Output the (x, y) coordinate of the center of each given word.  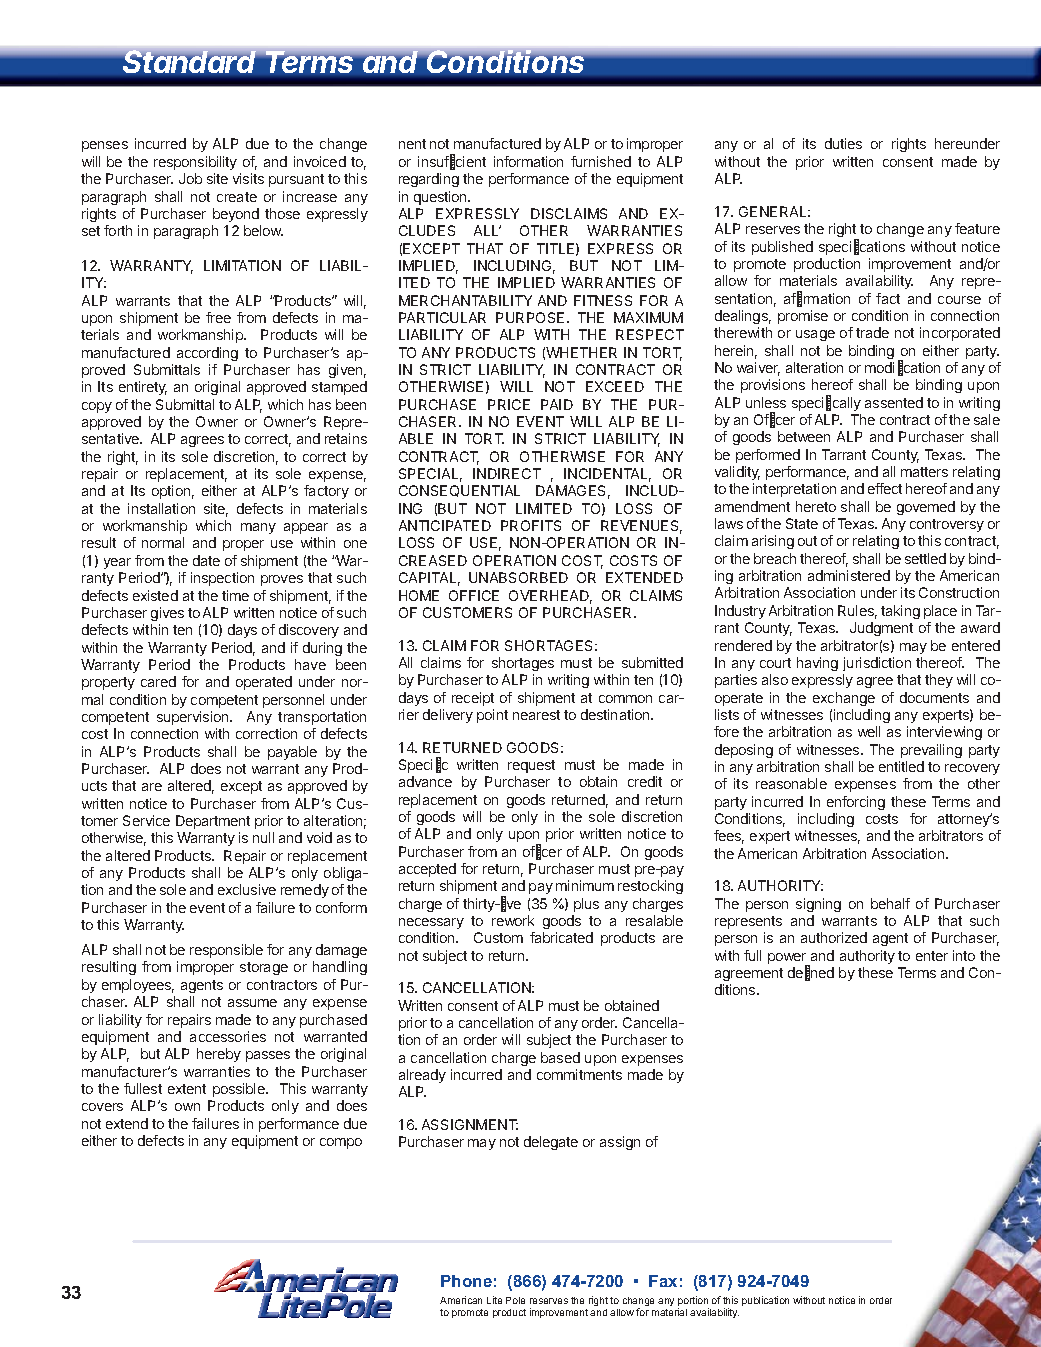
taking (900, 612)
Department (213, 822)
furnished (601, 161)
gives (167, 614)
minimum (585, 885)
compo (341, 1143)
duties (843, 143)
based (560, 1057)
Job (190, 178)
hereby (219, 1055)
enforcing (856, 803)
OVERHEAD (550, 597)
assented (894, 402)
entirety (143, 388)
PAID (557, 404)
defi (799, 973)
